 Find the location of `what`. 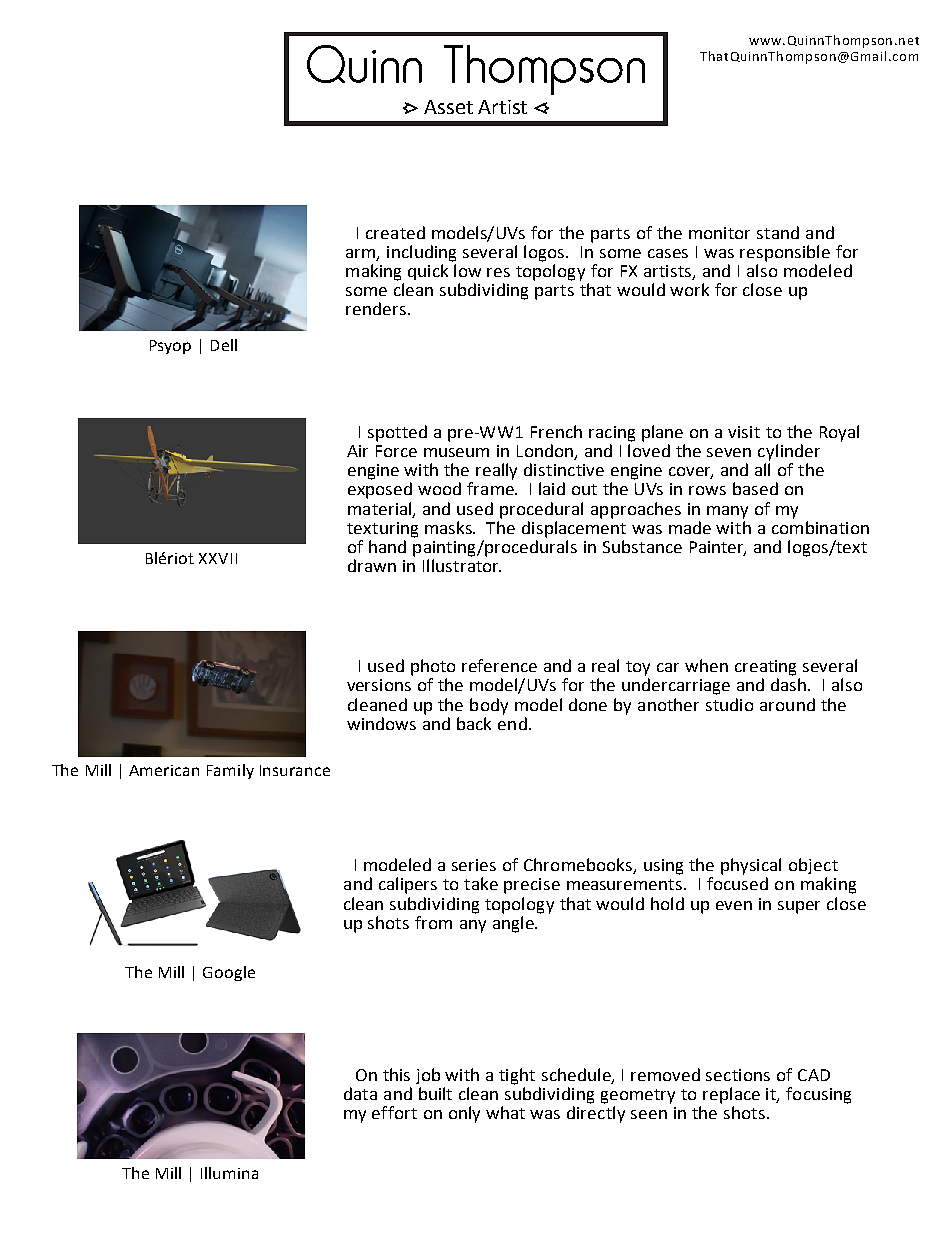

what is located at coordinates (505, 1112).
